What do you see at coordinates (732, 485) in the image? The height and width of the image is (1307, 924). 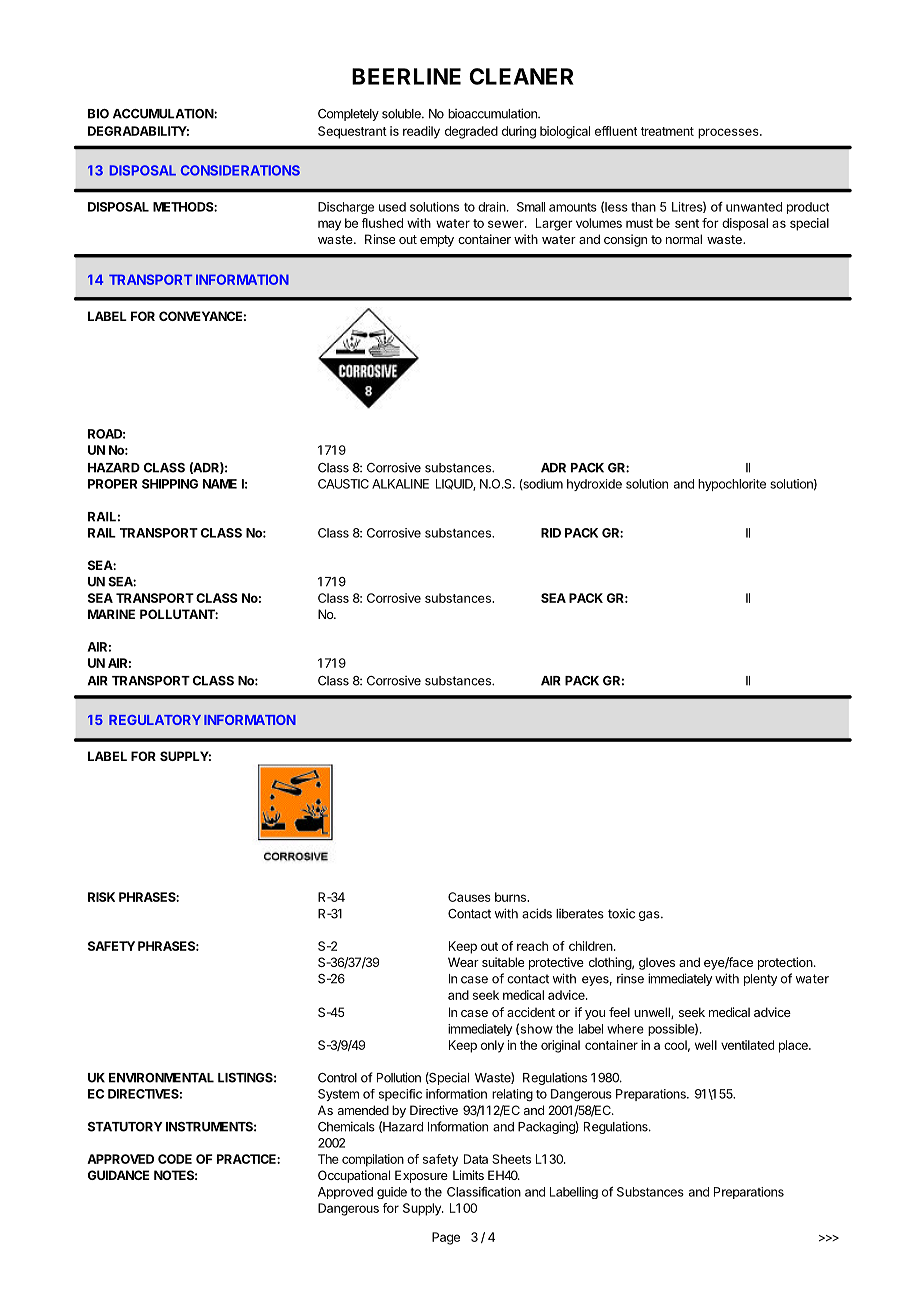 I see `hypochlorite` at bounding box center [732, 485].
